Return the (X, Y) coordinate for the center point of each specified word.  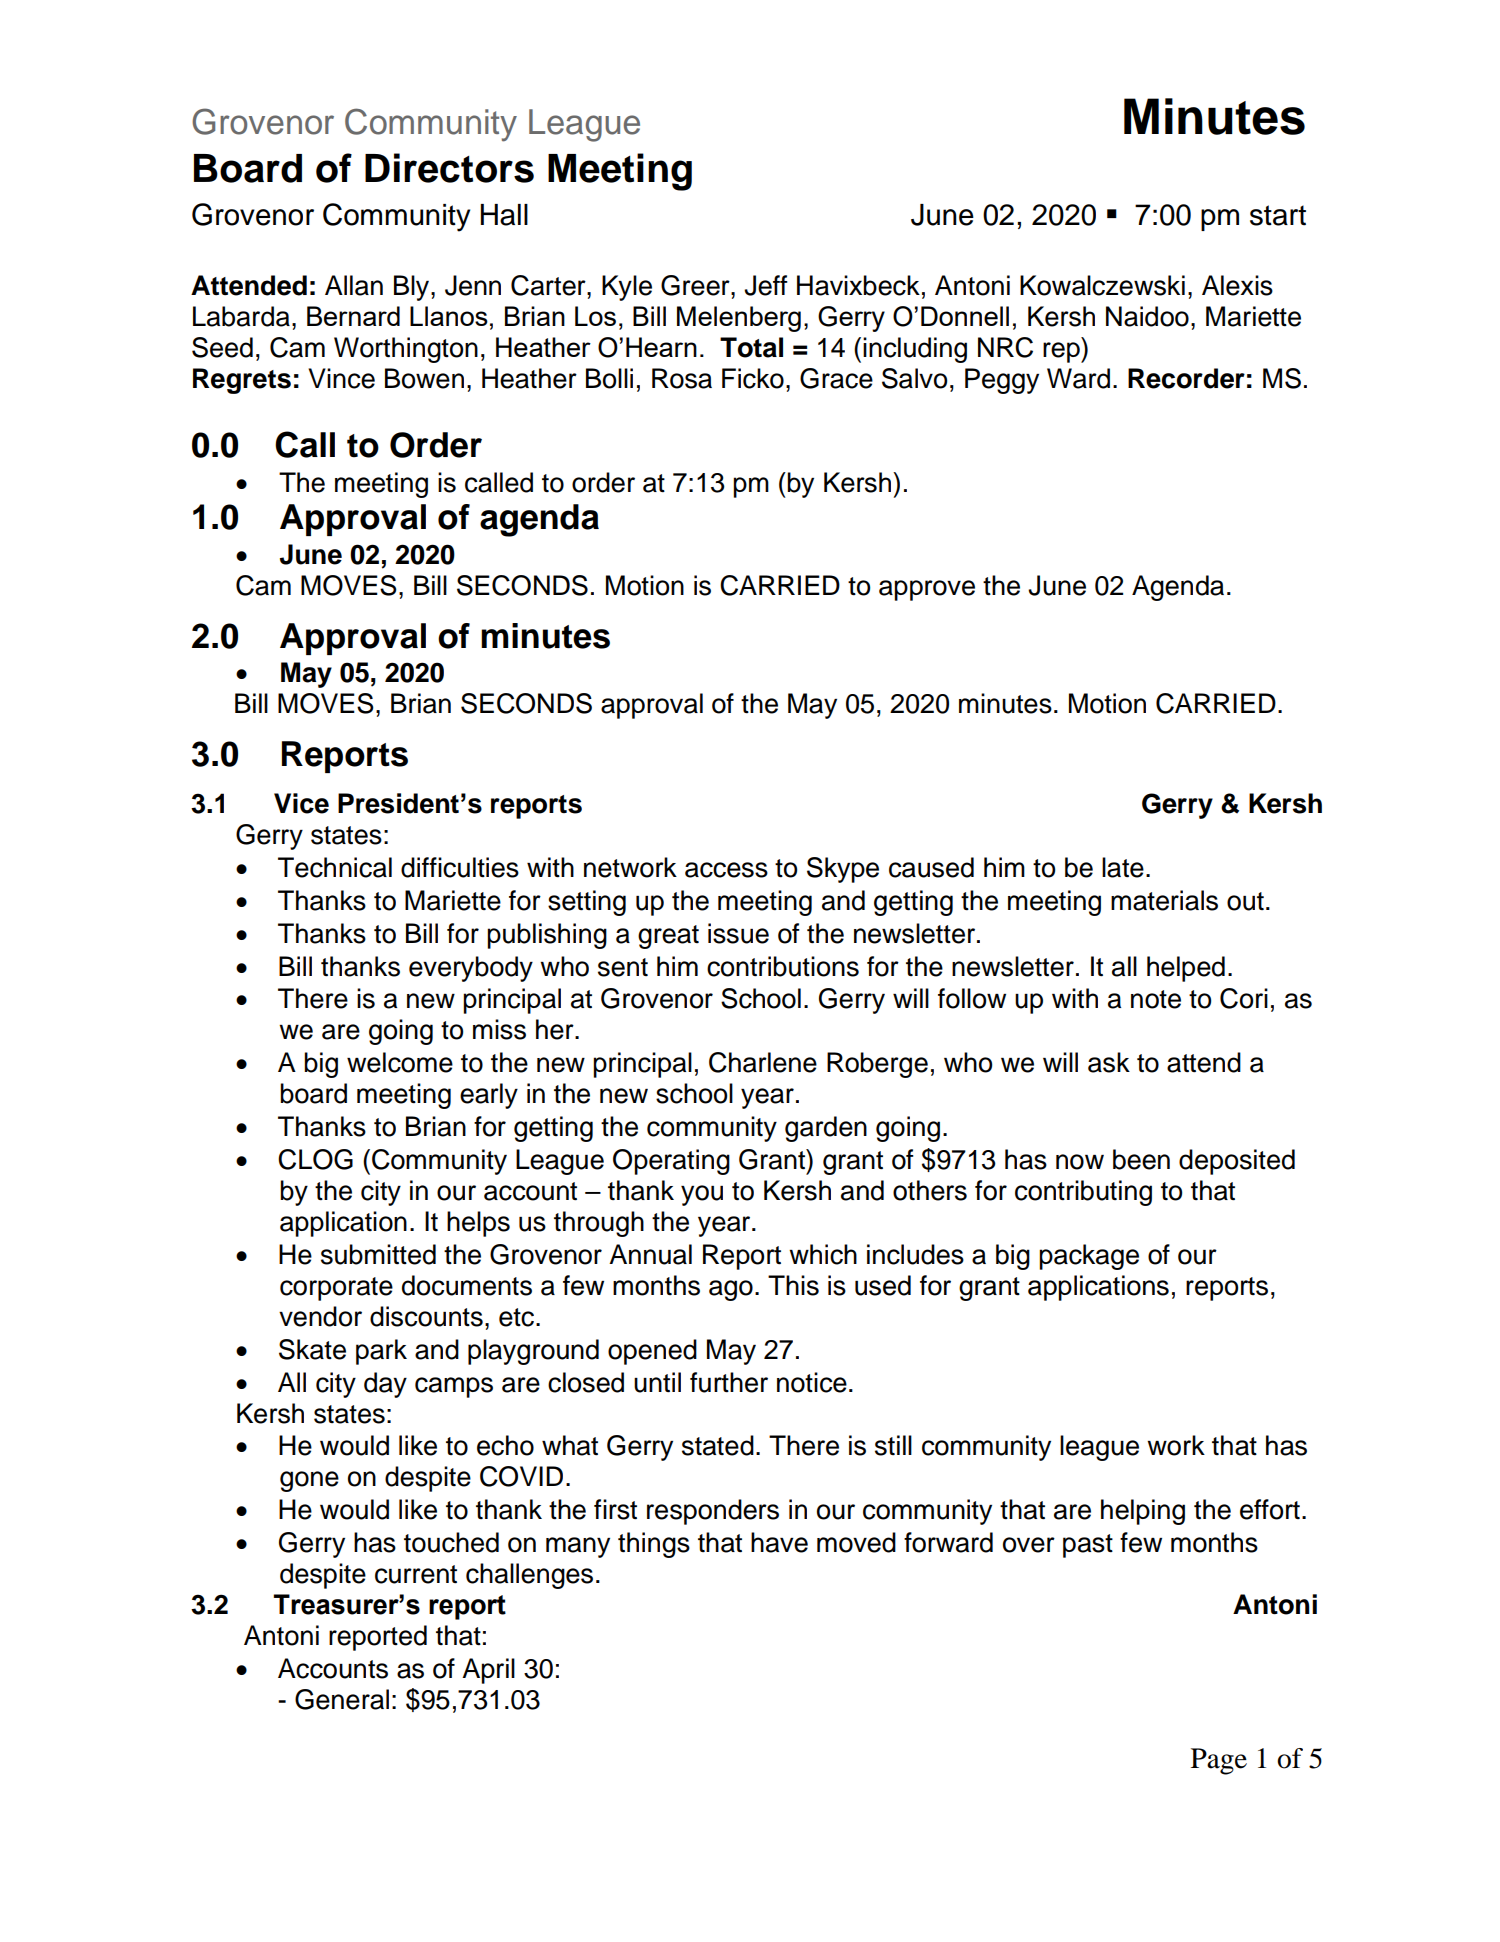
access (726, 870)
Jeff (766, 285)
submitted (378, 1254)
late (1123, 867)
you (702, 1195)
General (342, 1699)
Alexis (1237, 285)
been (1141, 1159)
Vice (301, 803)
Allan (354, 285)
